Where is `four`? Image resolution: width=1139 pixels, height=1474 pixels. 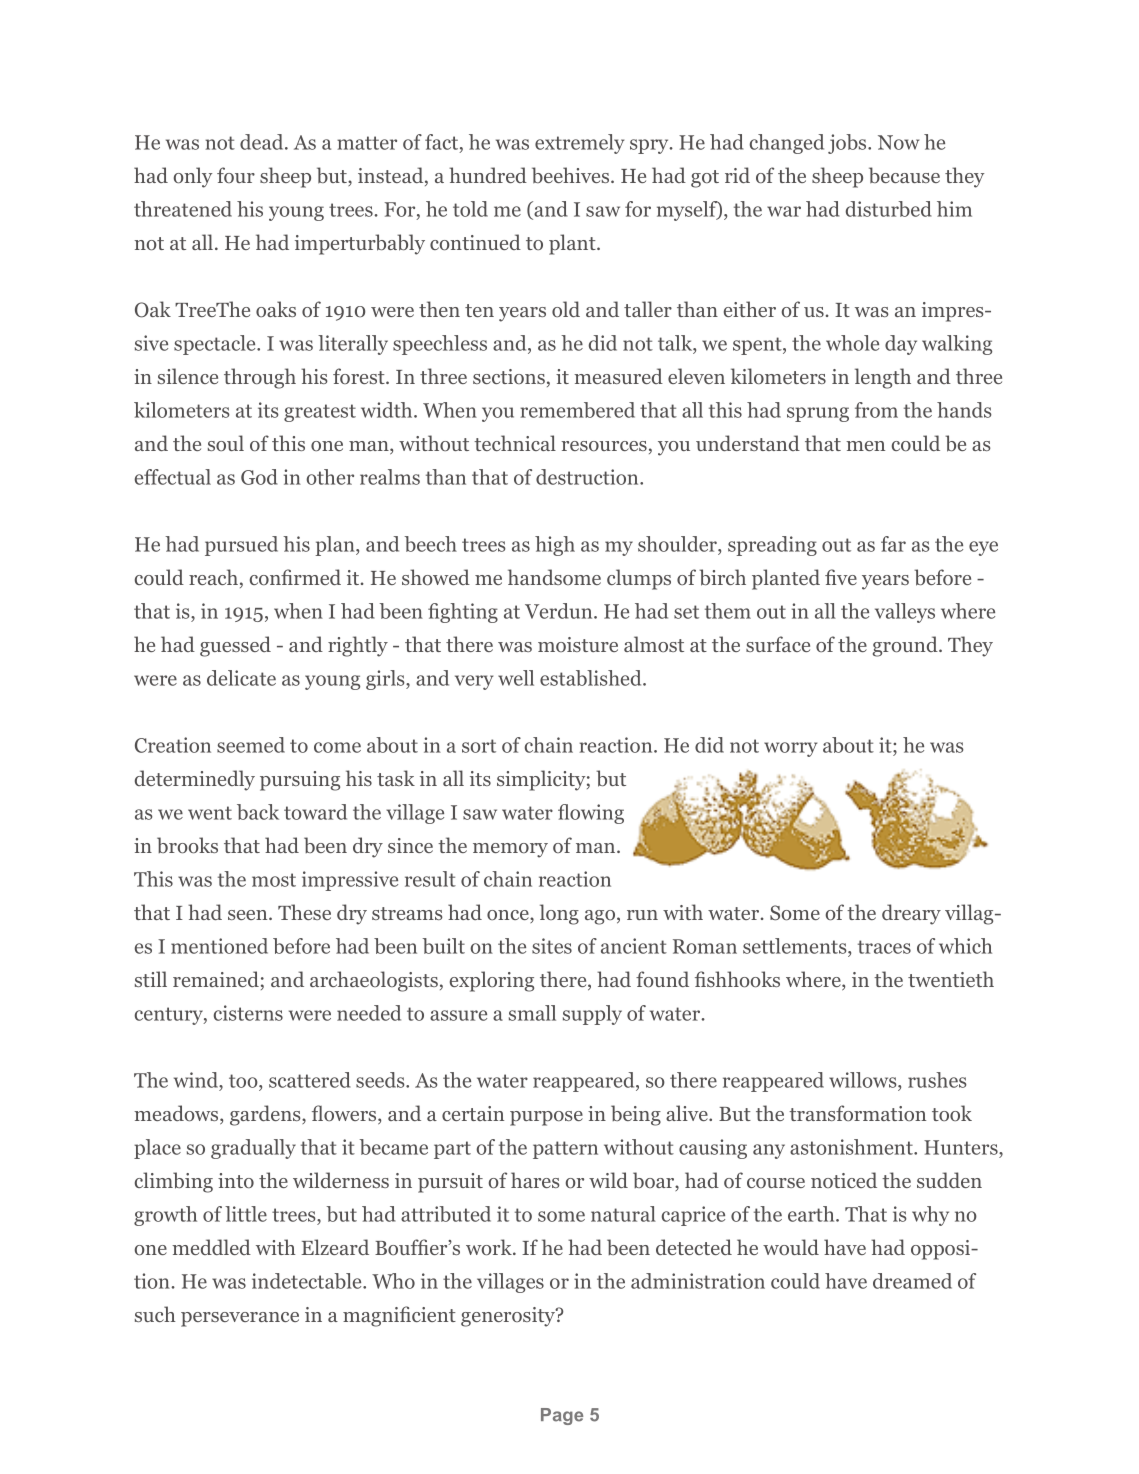
four is located at coordinates (236, 175).
